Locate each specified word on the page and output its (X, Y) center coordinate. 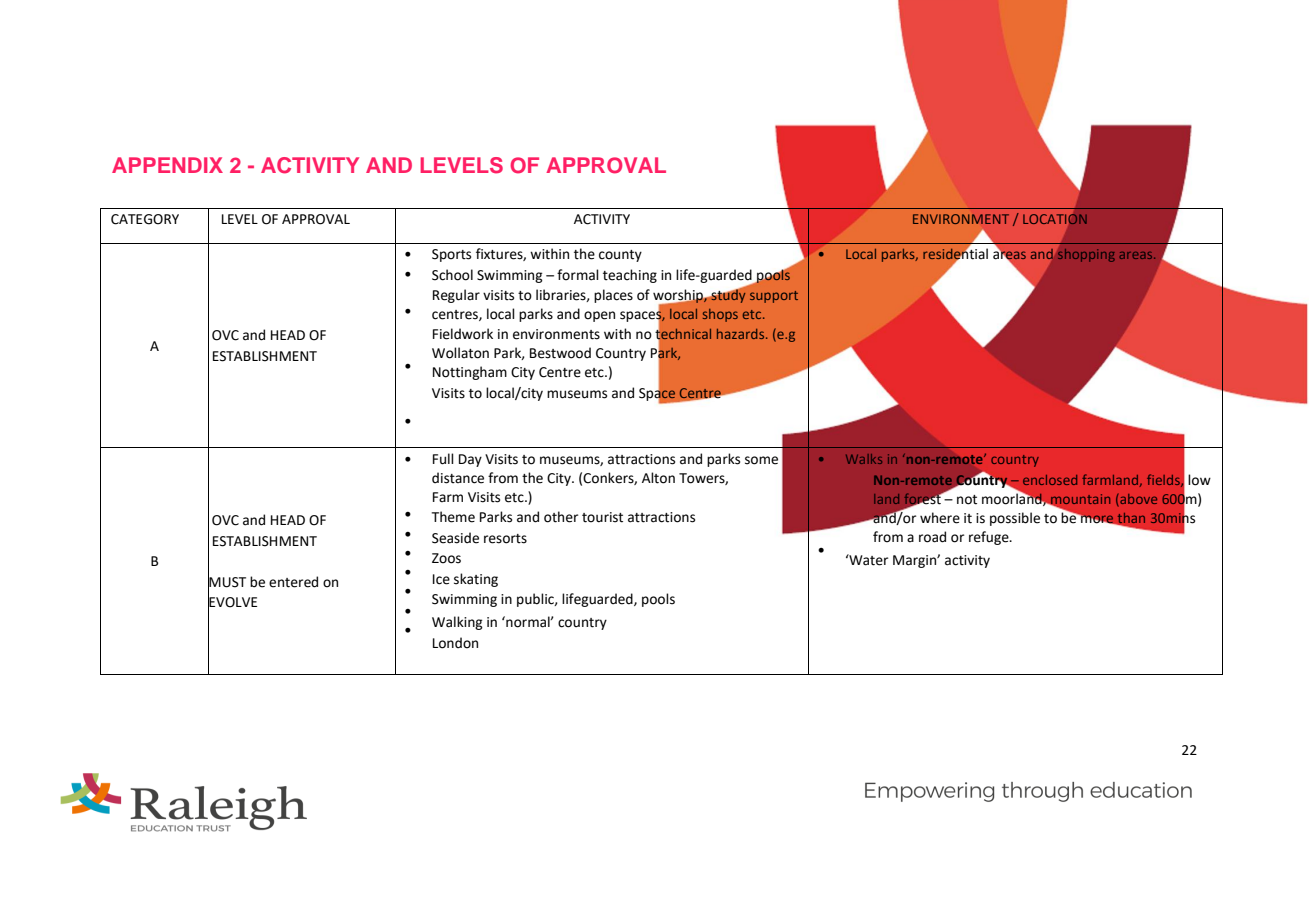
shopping (1086, 255)
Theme (453, 517)
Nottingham (470, 373)
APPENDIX (167, 165)
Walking (457, 623)
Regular (456, 296)
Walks (864, 459)
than (1130, 519)
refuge (990, 538)
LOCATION (1055, 219)
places (613, 296)
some (761, 460)
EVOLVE (232, 602)
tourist (602, 517)
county (620, 256)
